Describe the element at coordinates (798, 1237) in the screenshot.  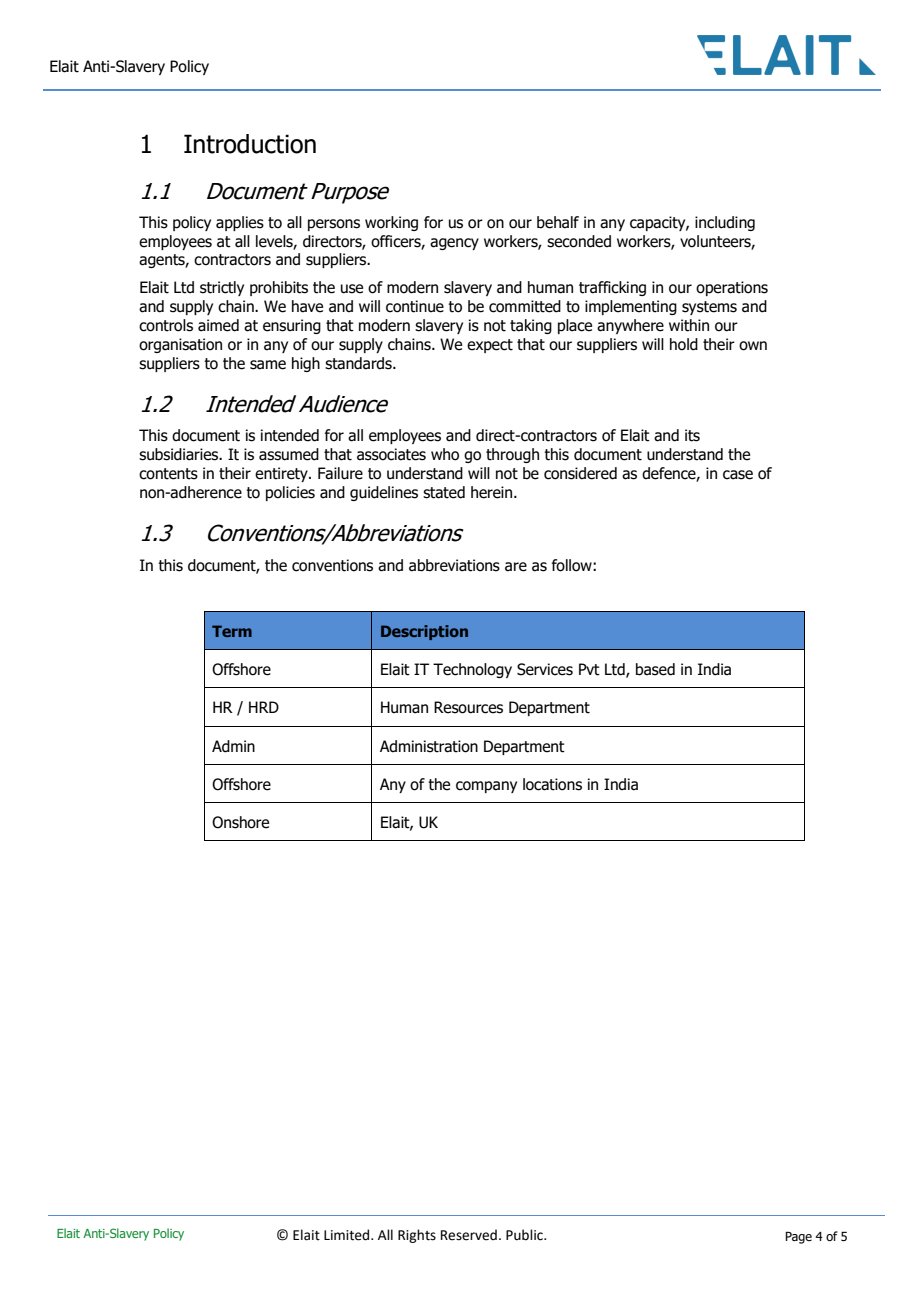
I see `Page` at that location.
